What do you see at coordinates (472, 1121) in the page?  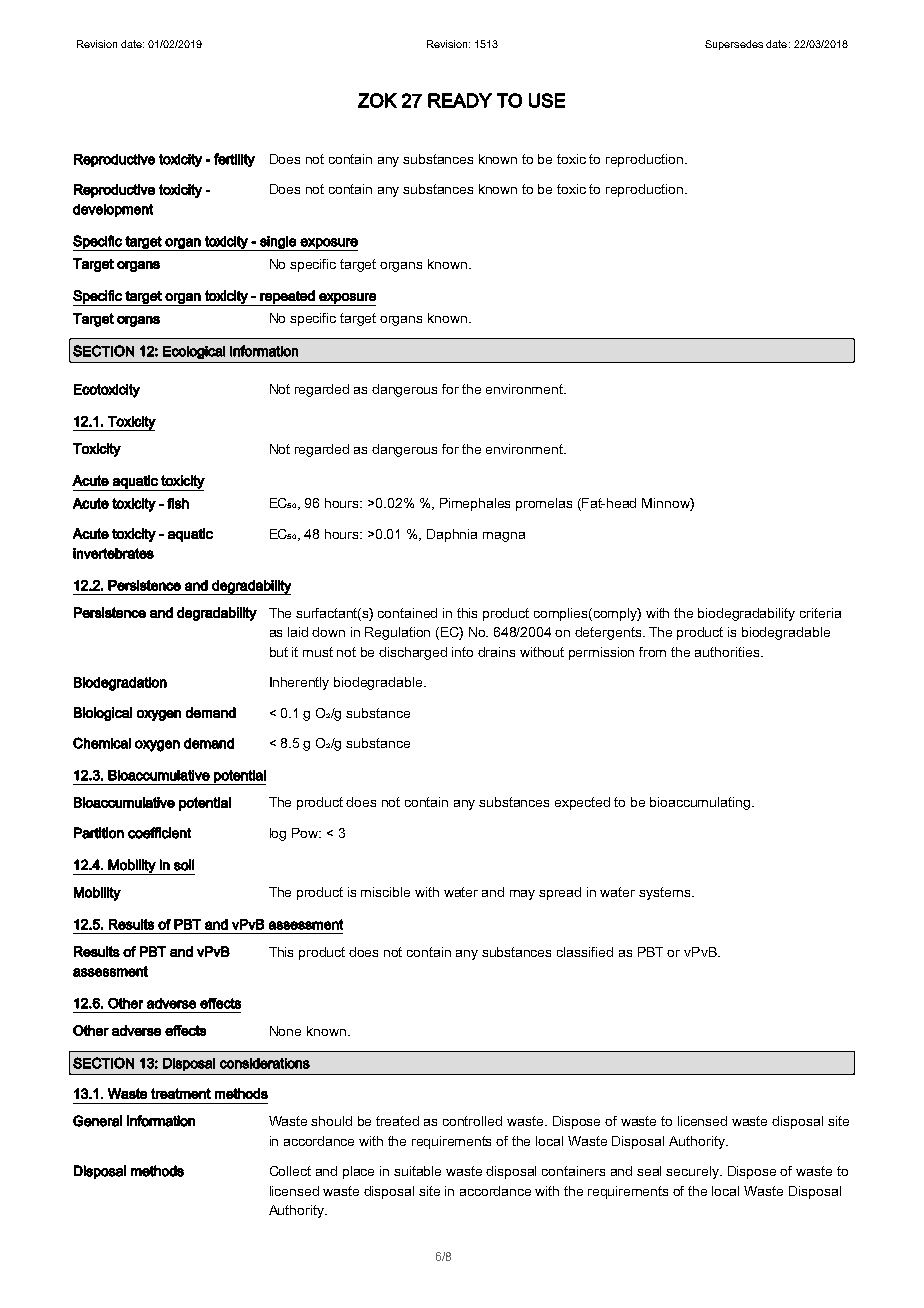 I see `controlled` at bounding box center [472, 1121].
